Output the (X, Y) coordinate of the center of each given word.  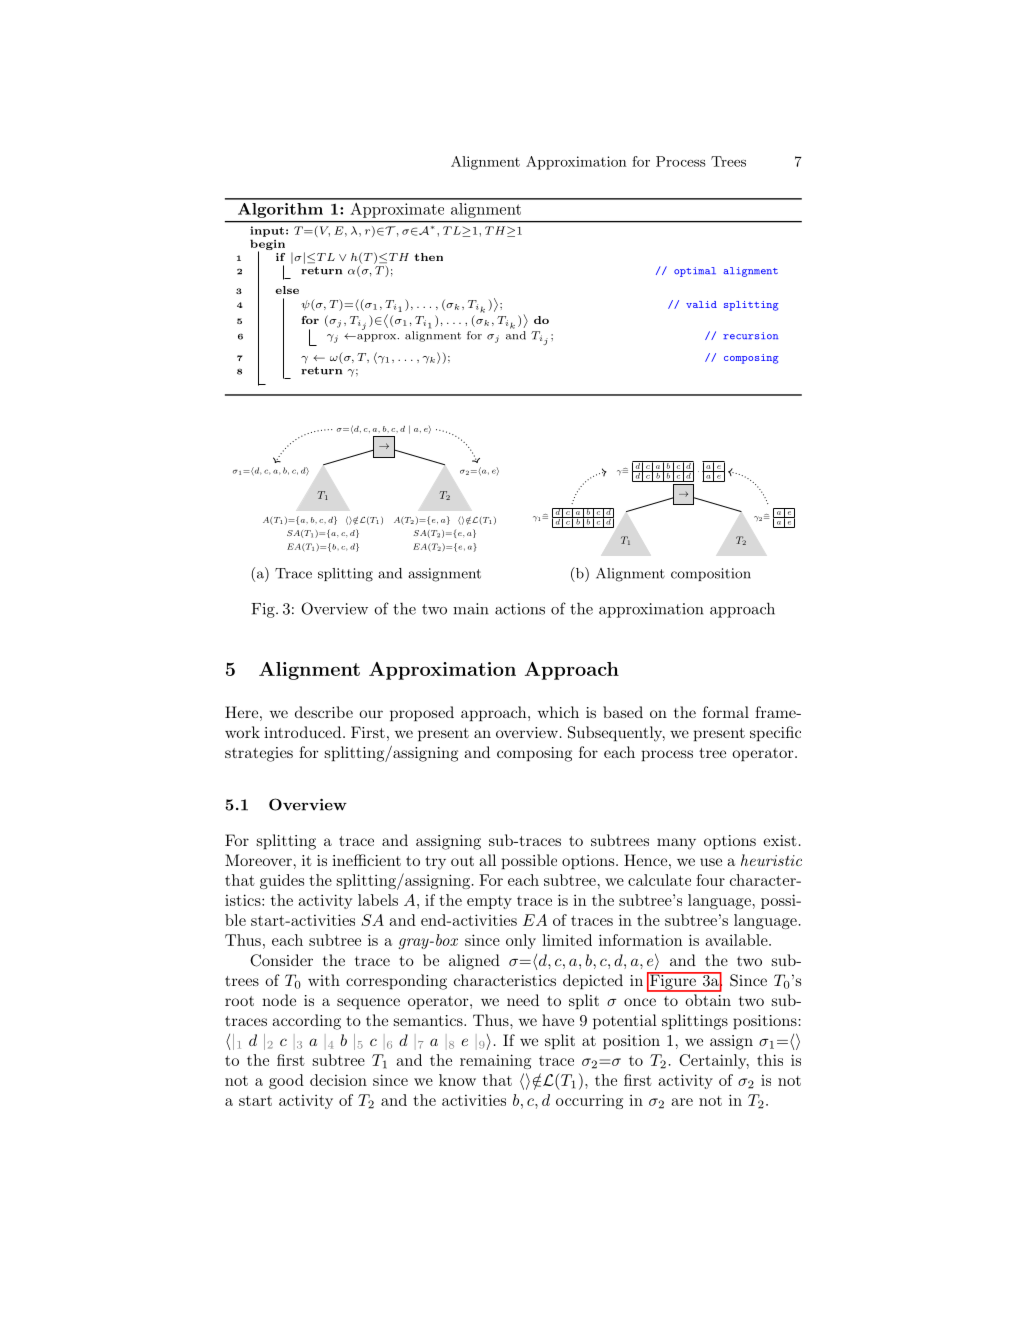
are (682, 1102)
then (428, 257)
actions (520, 609)
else (287, 290)
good (286, 1081)
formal (726, 712)
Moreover (258, 860)
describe (324, 712)
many (676, 844)
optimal (695, 272)
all (487, 860)
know (457, 1080)
